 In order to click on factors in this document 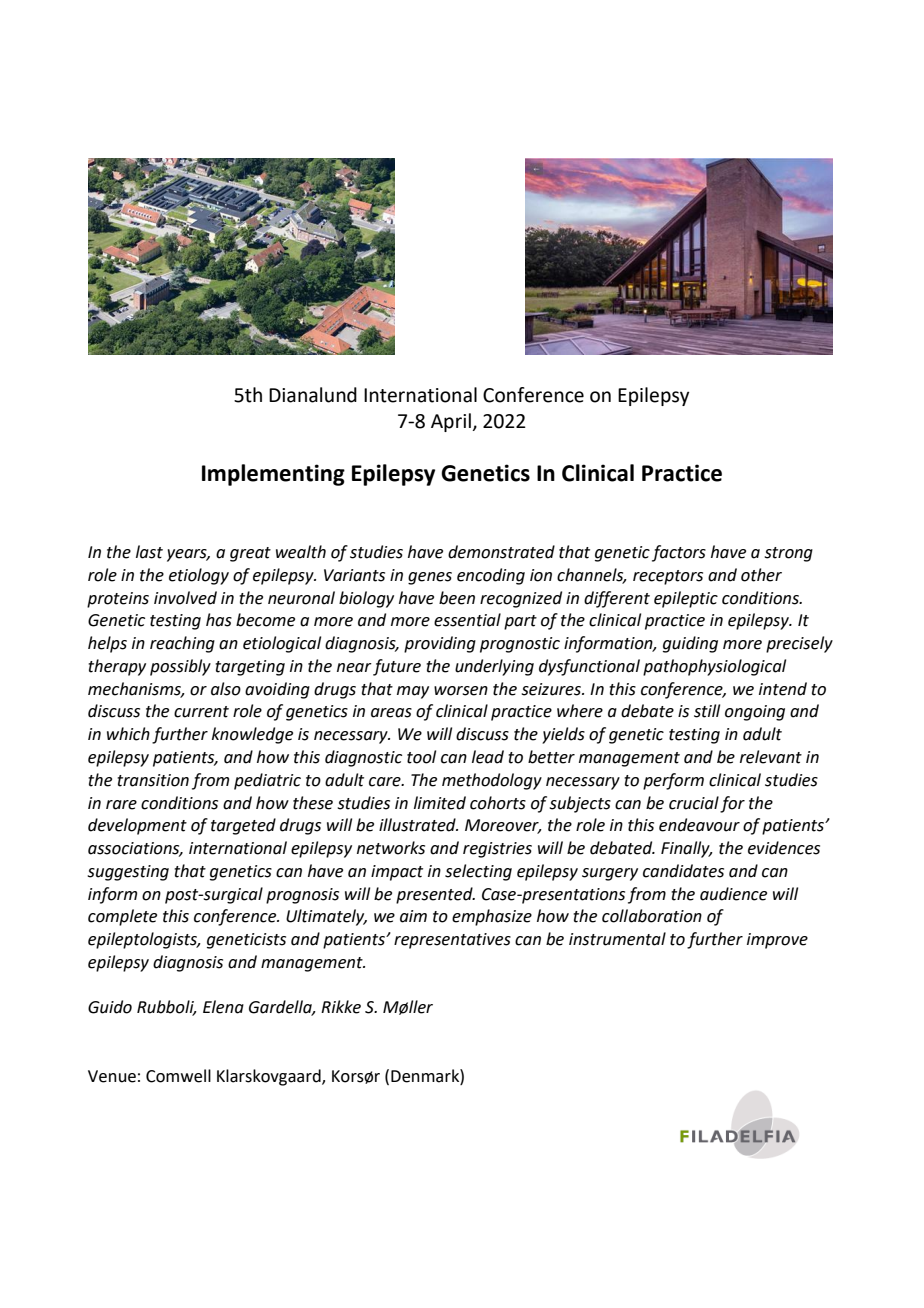, I will do `click(679, 553)`.
